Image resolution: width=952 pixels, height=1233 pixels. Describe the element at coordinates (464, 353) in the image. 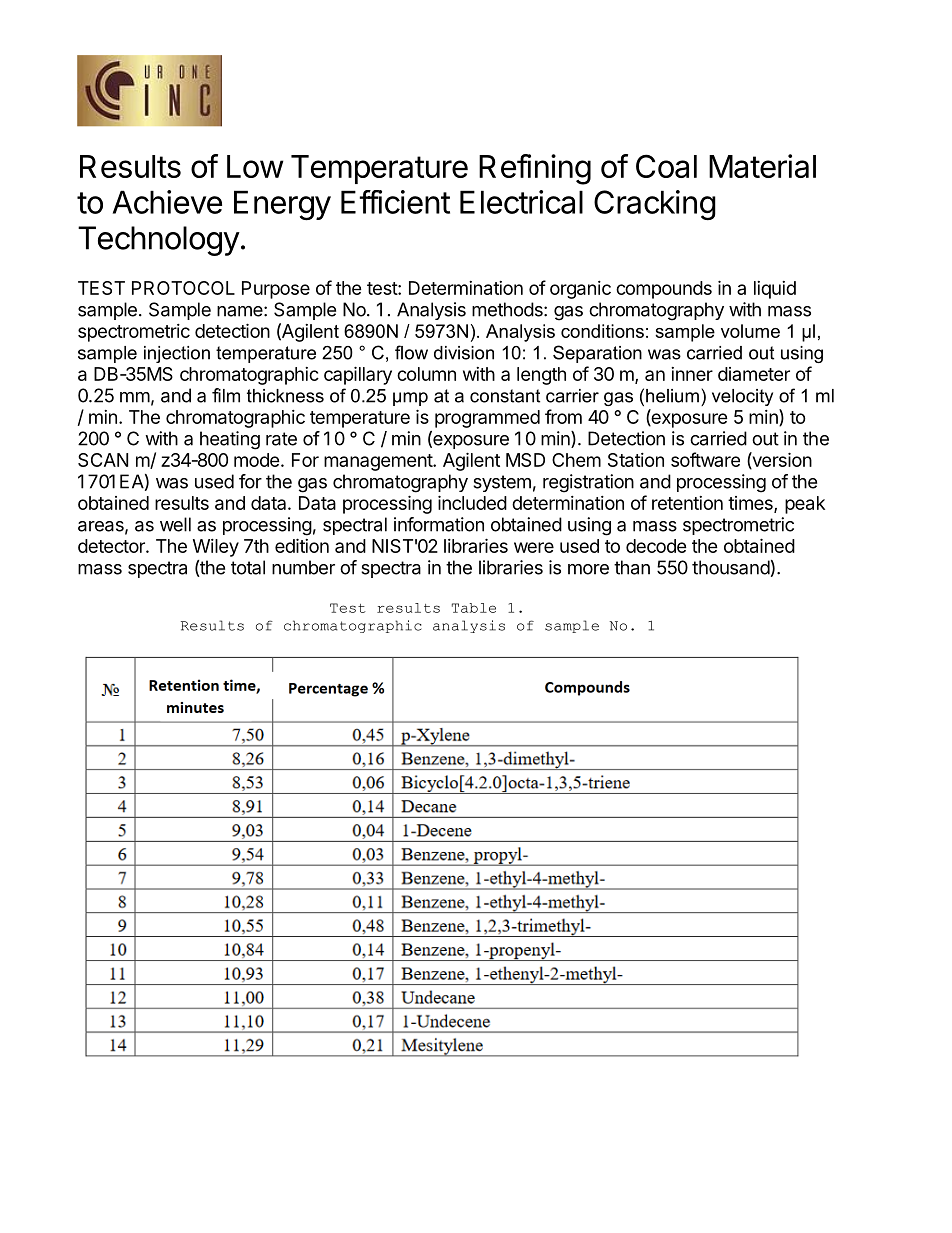

I see `division` at that location.
